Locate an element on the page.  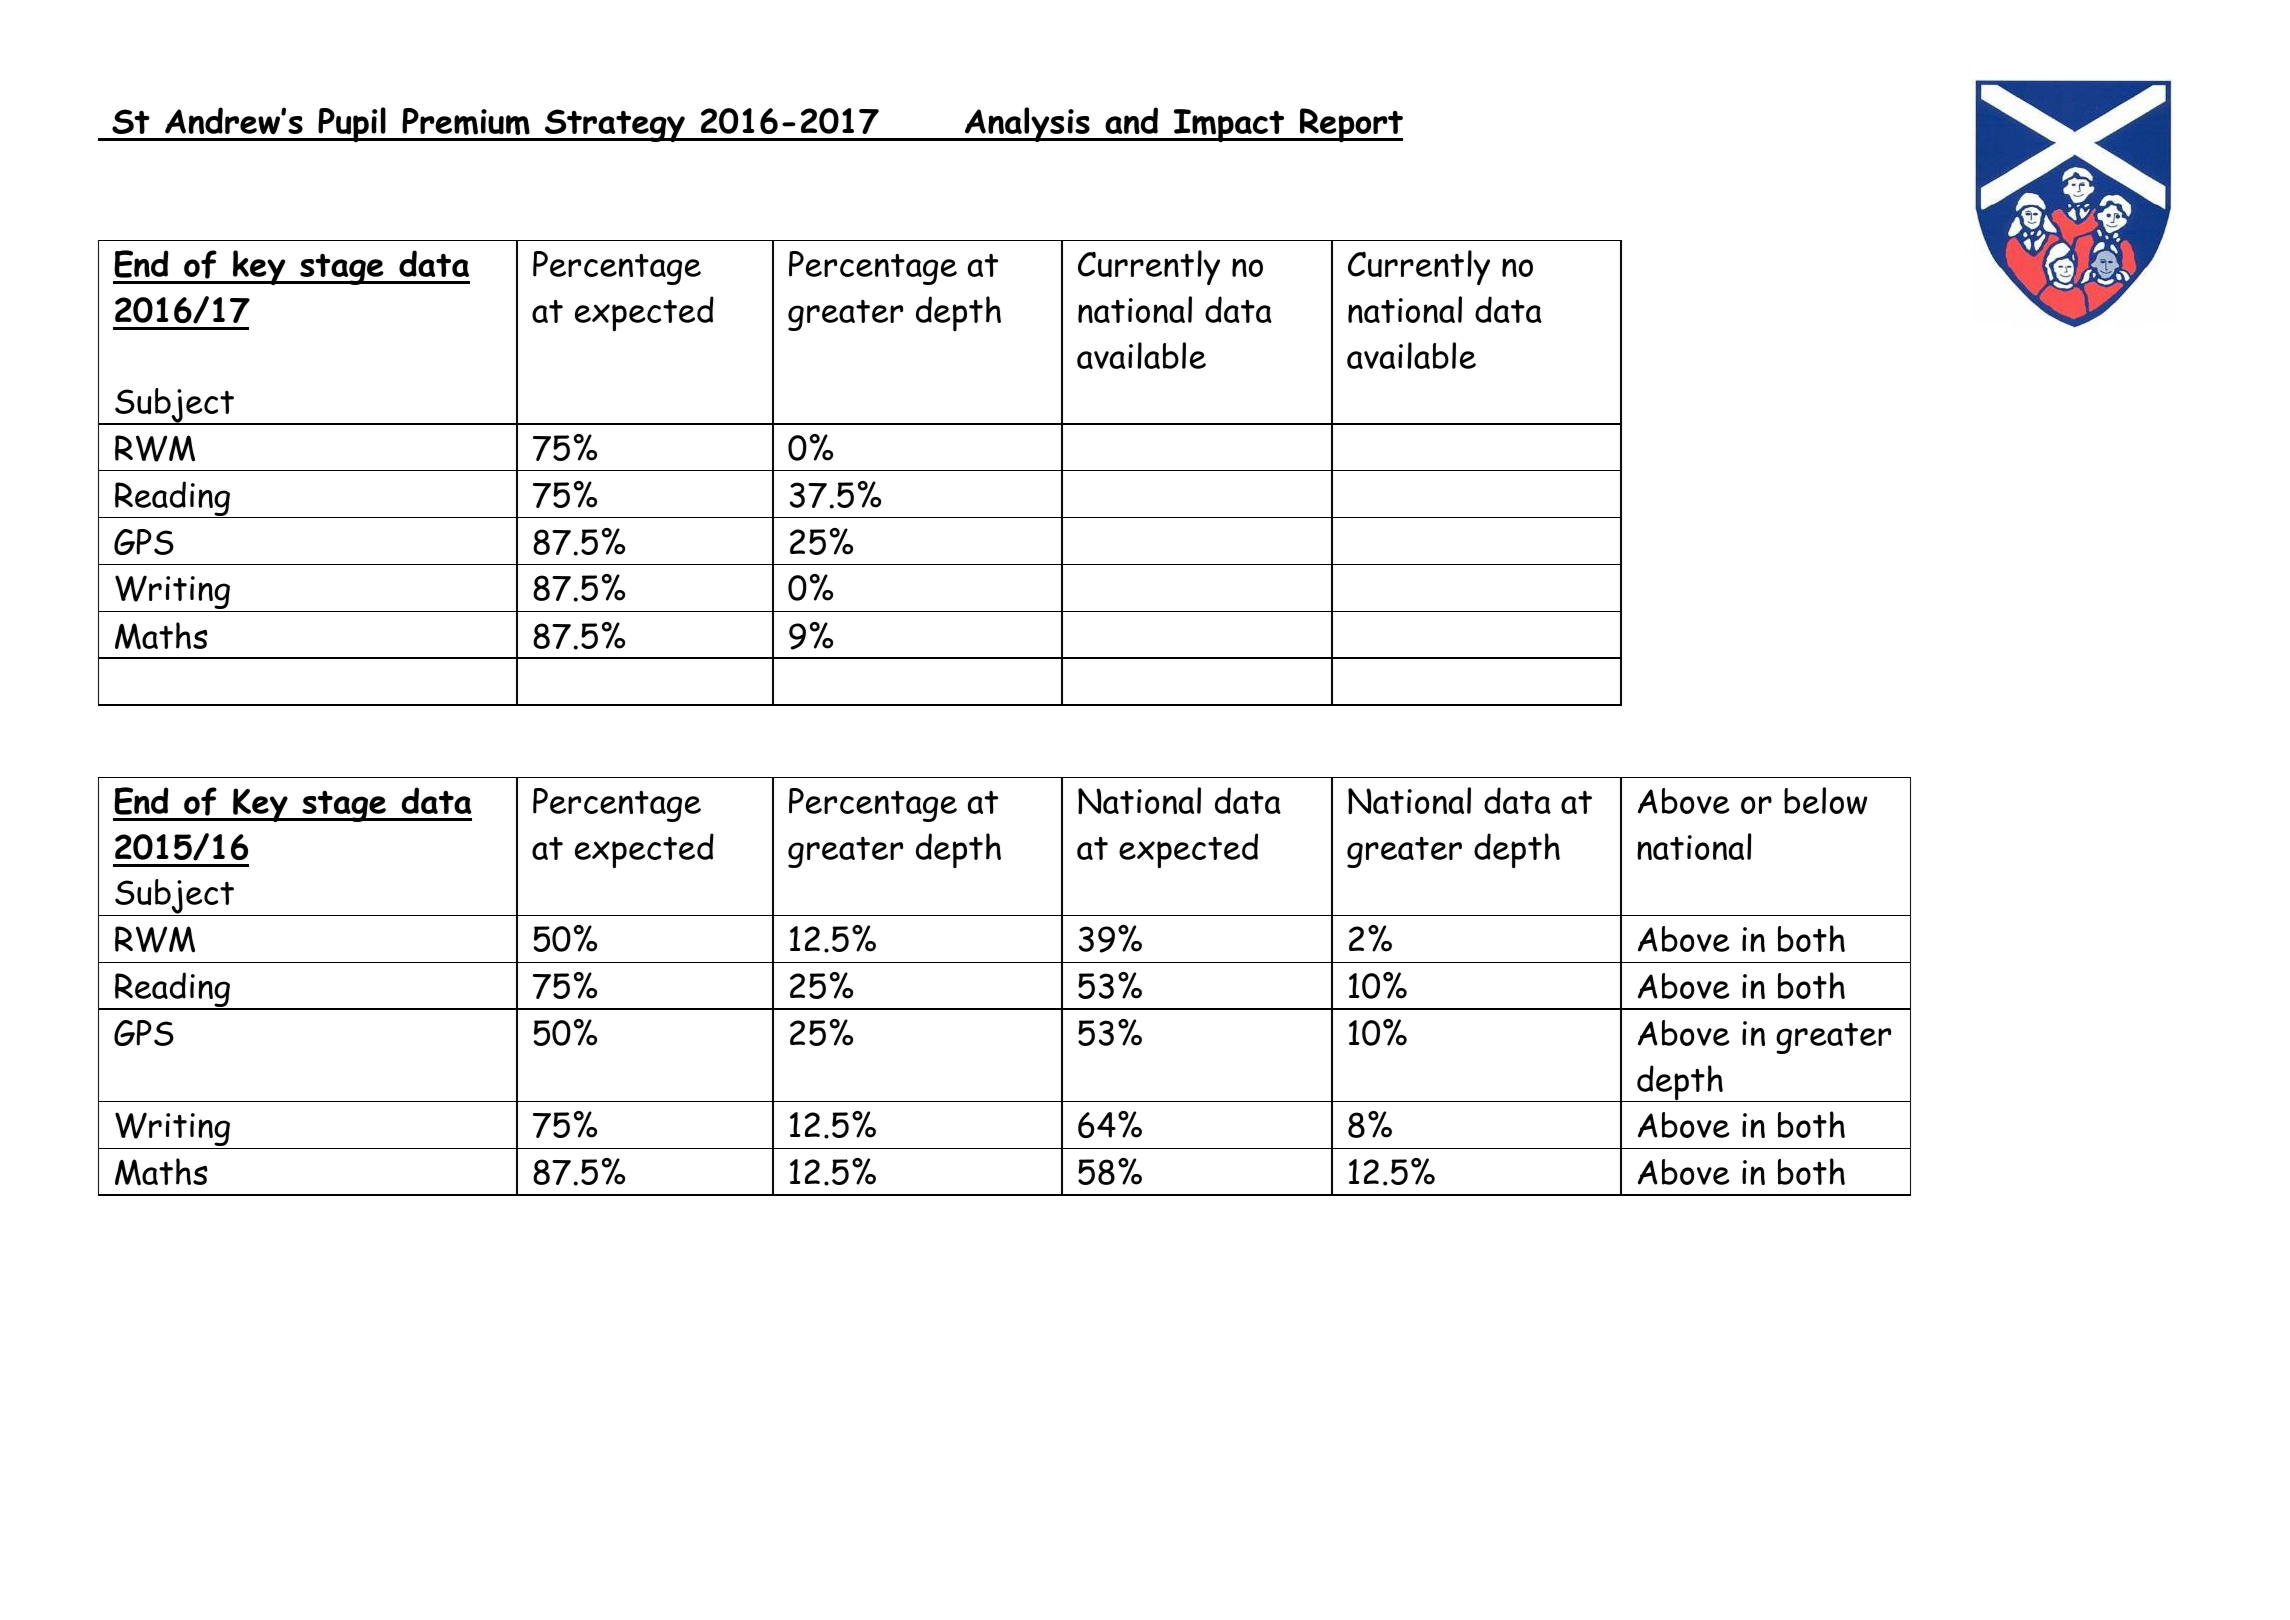
Report is located at coordinates (1350, 125).
